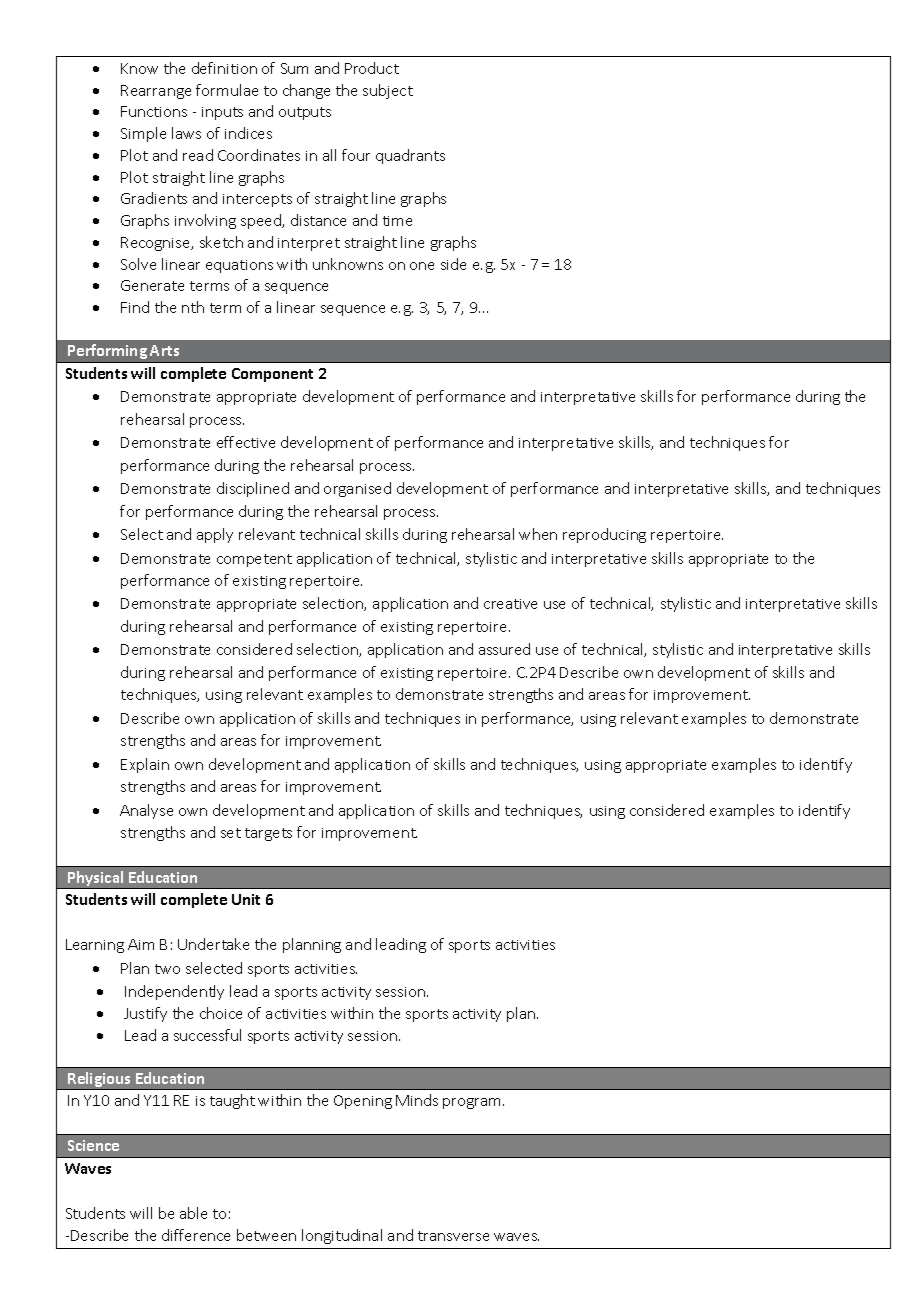 Image resolution: width=924 pixels, height=1308 pixels. What do you see at coordinates (193, 1213) in the page?
I see `able` at bounding box center [193, 1213].
